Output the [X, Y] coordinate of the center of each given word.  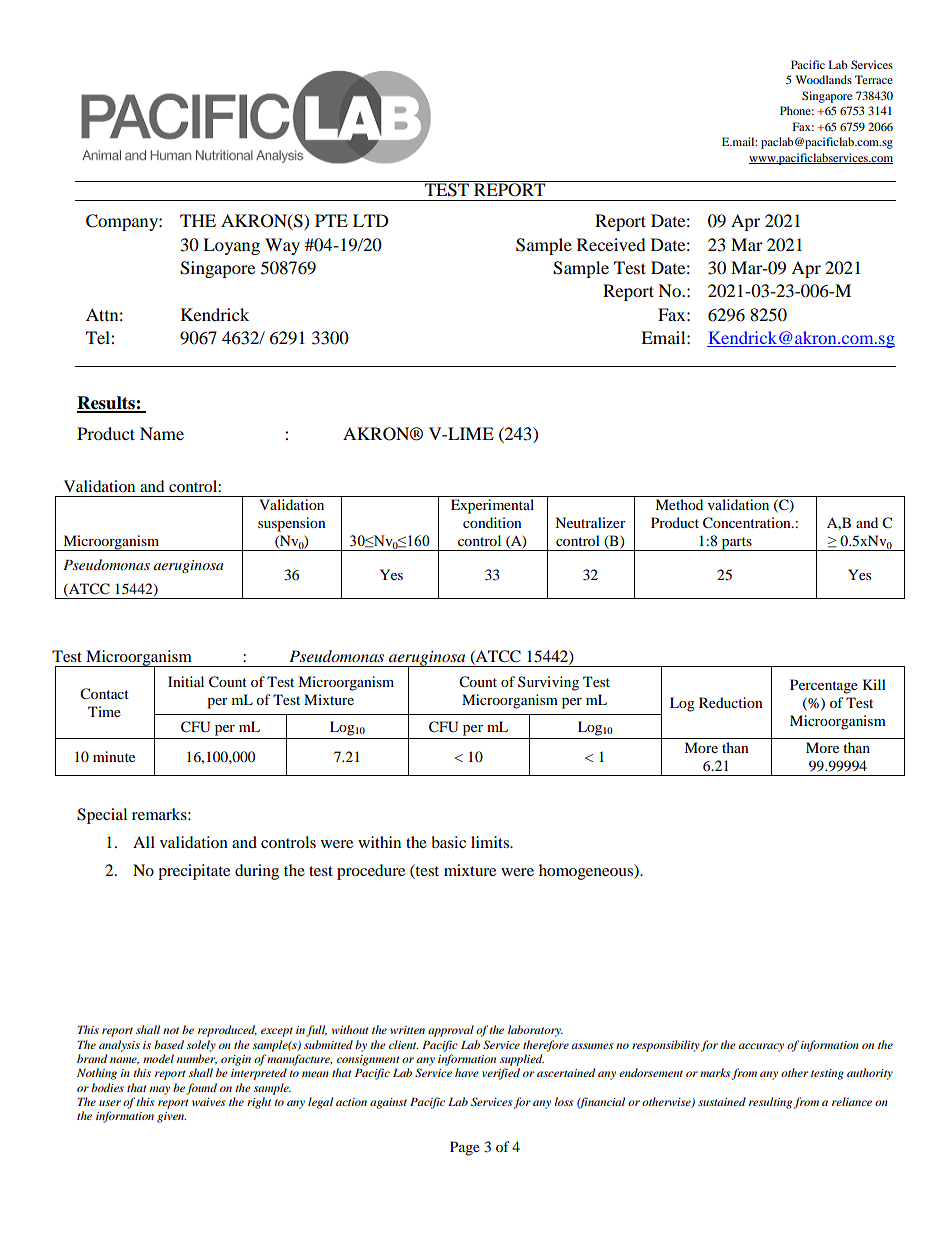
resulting [770, 1103]
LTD [371, 220]
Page [465, 1148]
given [171, 1117]
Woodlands [824, 79]
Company [123, 222]
